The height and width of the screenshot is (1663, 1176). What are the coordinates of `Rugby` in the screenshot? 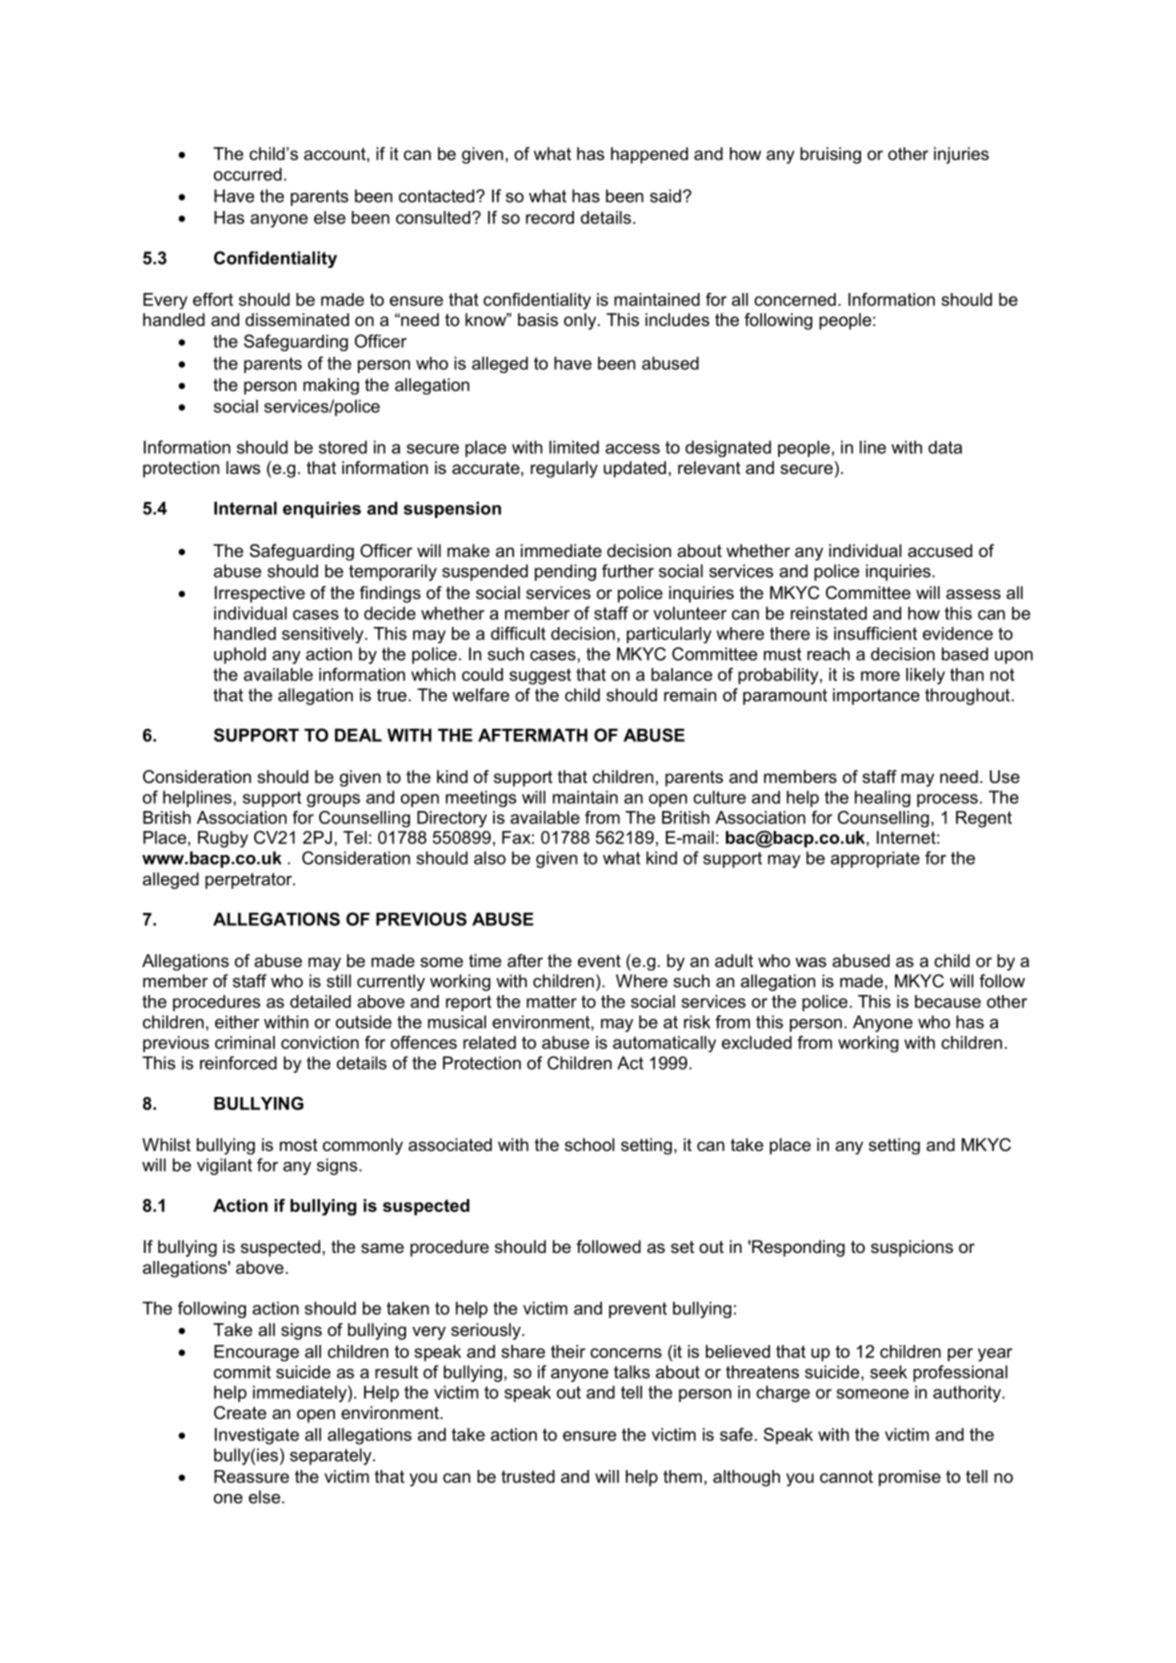 It's located at (223, 839).
